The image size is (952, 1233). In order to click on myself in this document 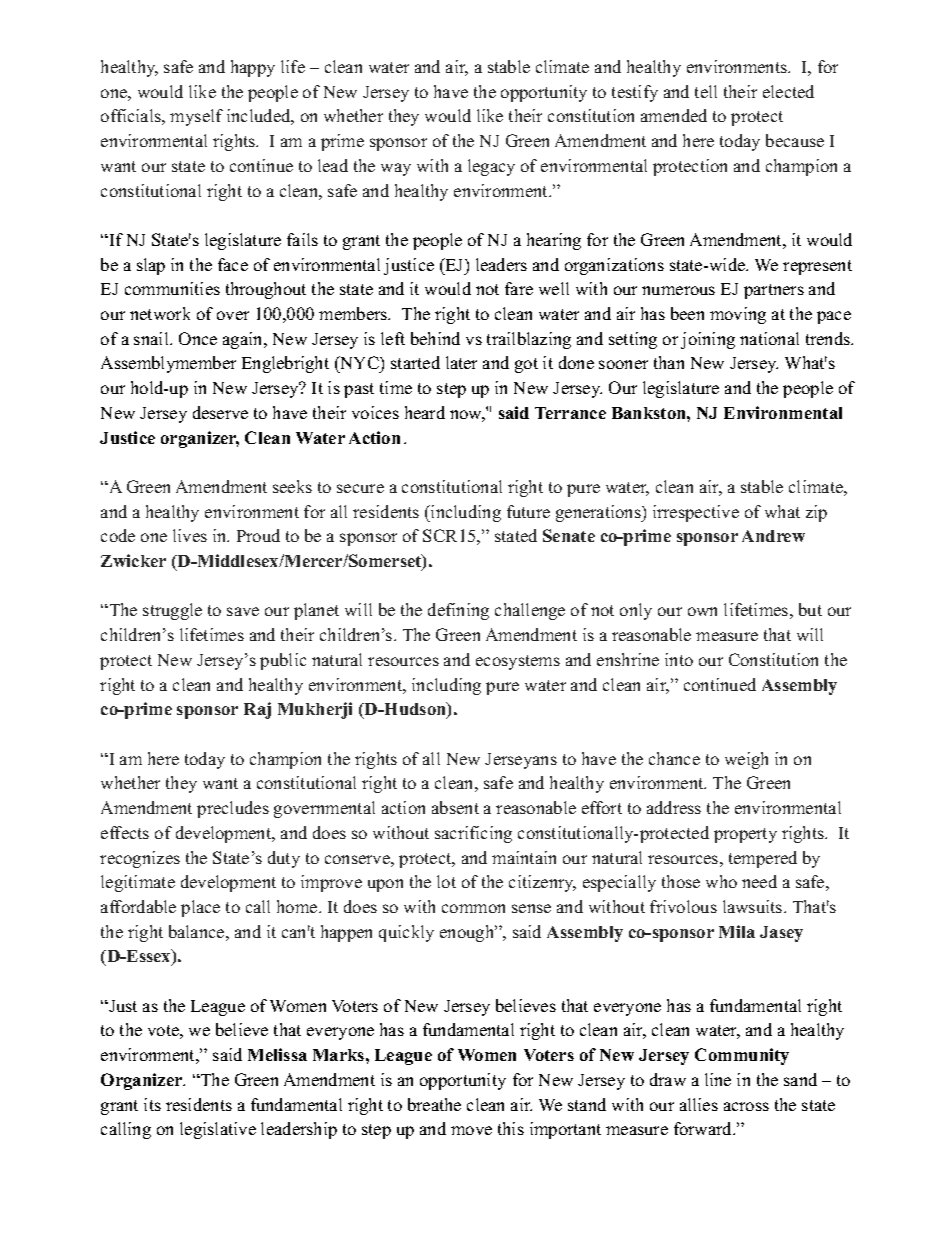, I will do `click(196, 117)`.
